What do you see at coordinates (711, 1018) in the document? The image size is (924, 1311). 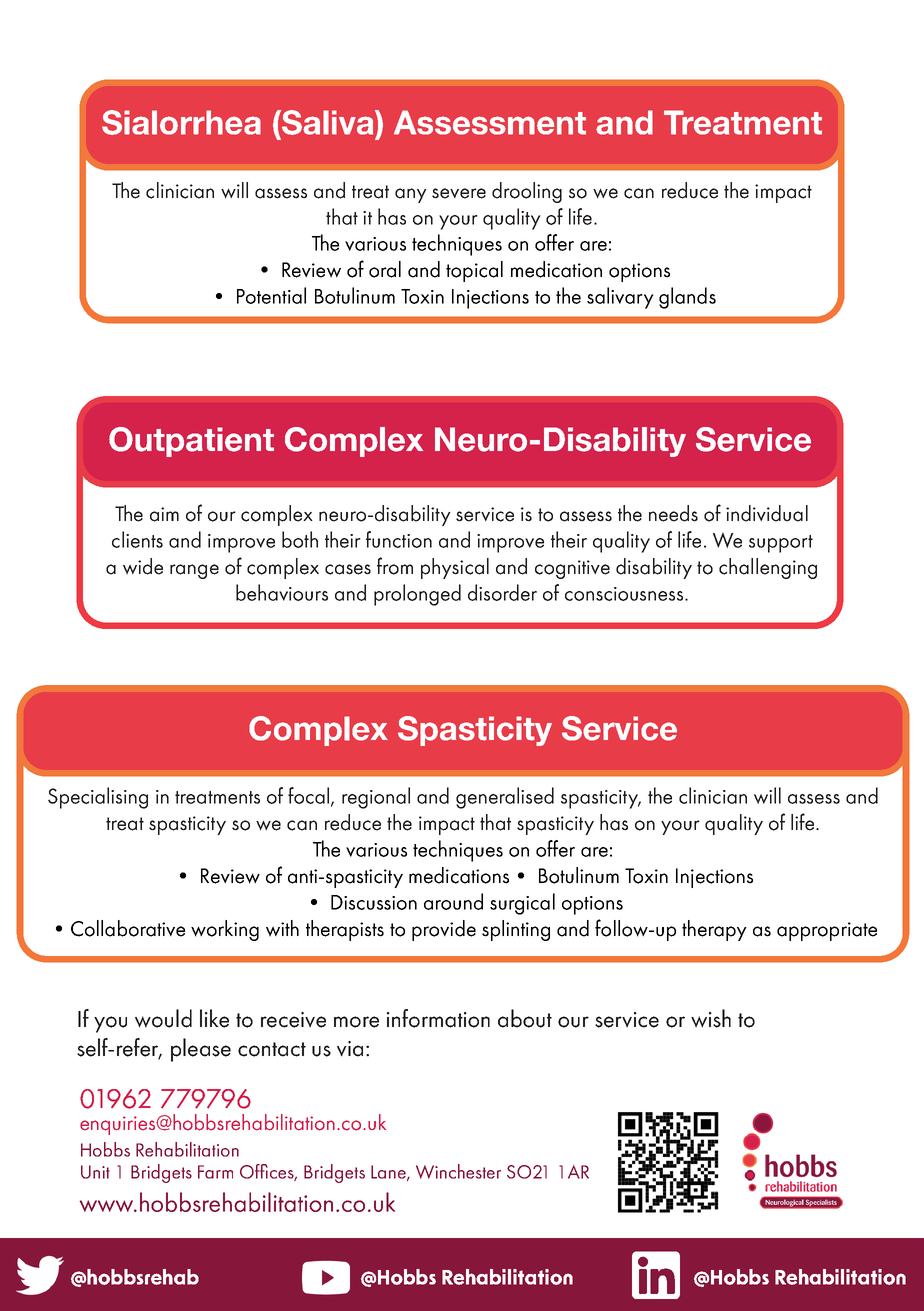 I see `wish` at bounding box center [711, 1018].
